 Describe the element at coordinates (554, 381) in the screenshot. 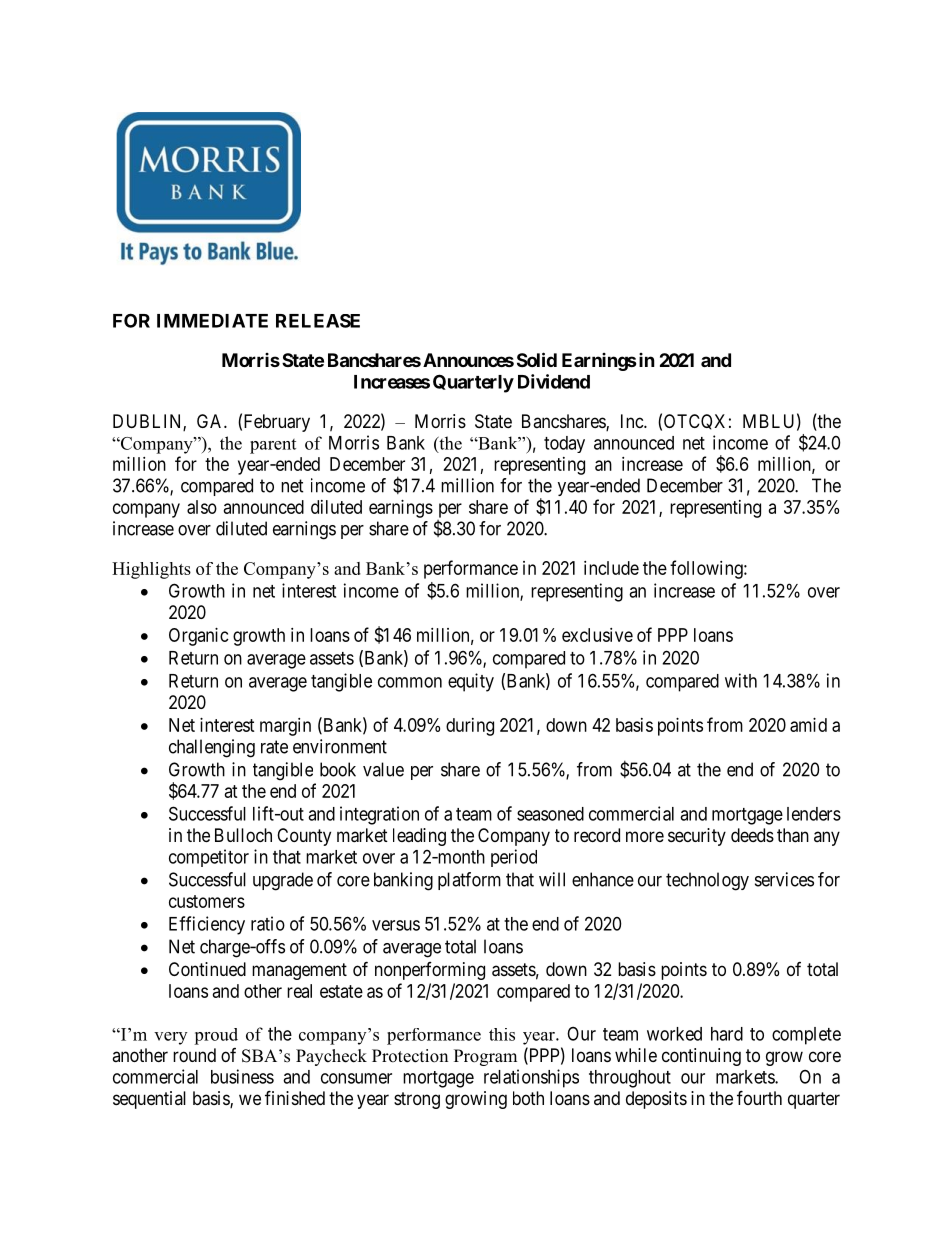

I see `Dividend` at that location.
